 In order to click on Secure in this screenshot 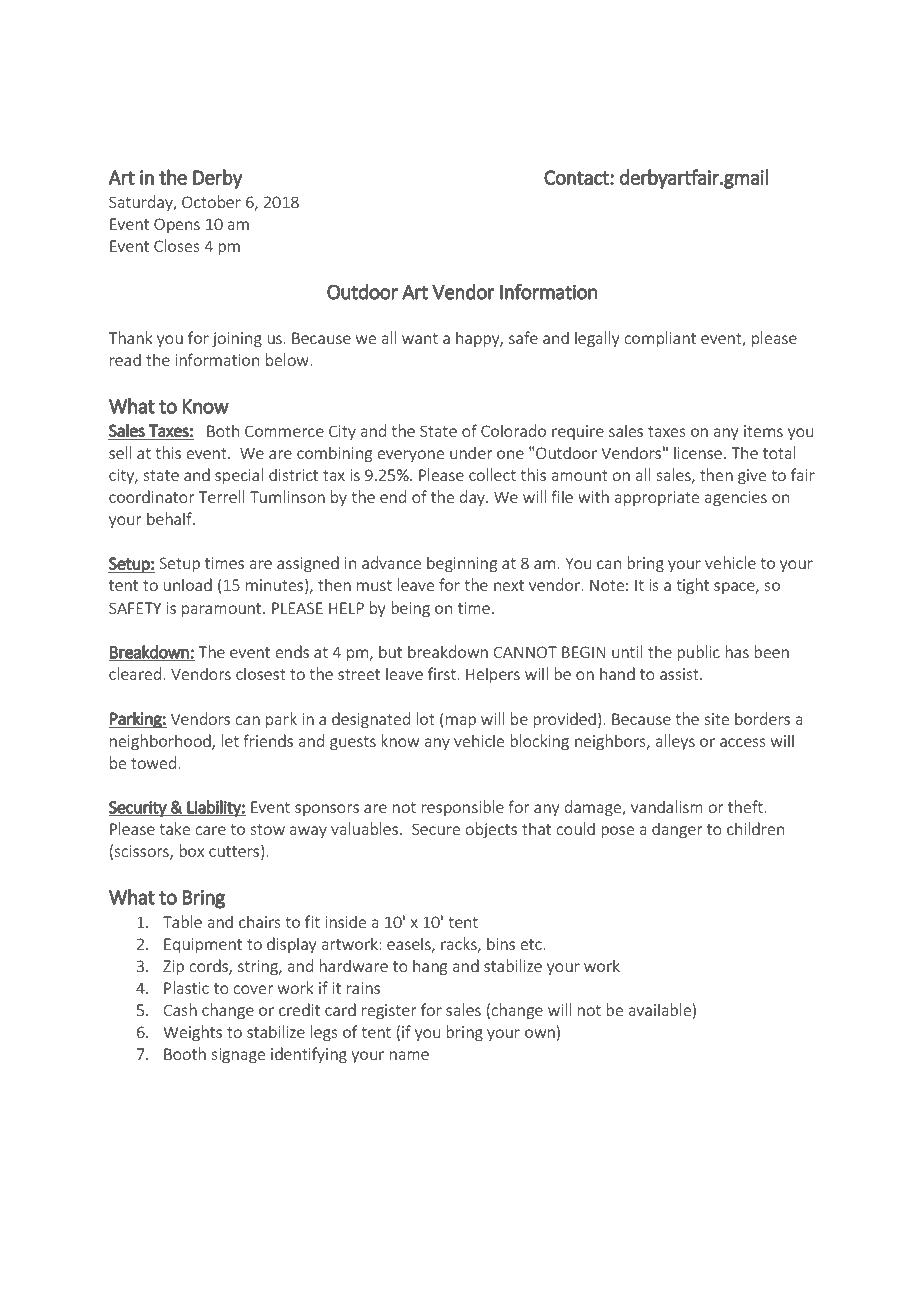, I will do `click(436, 829)`.
